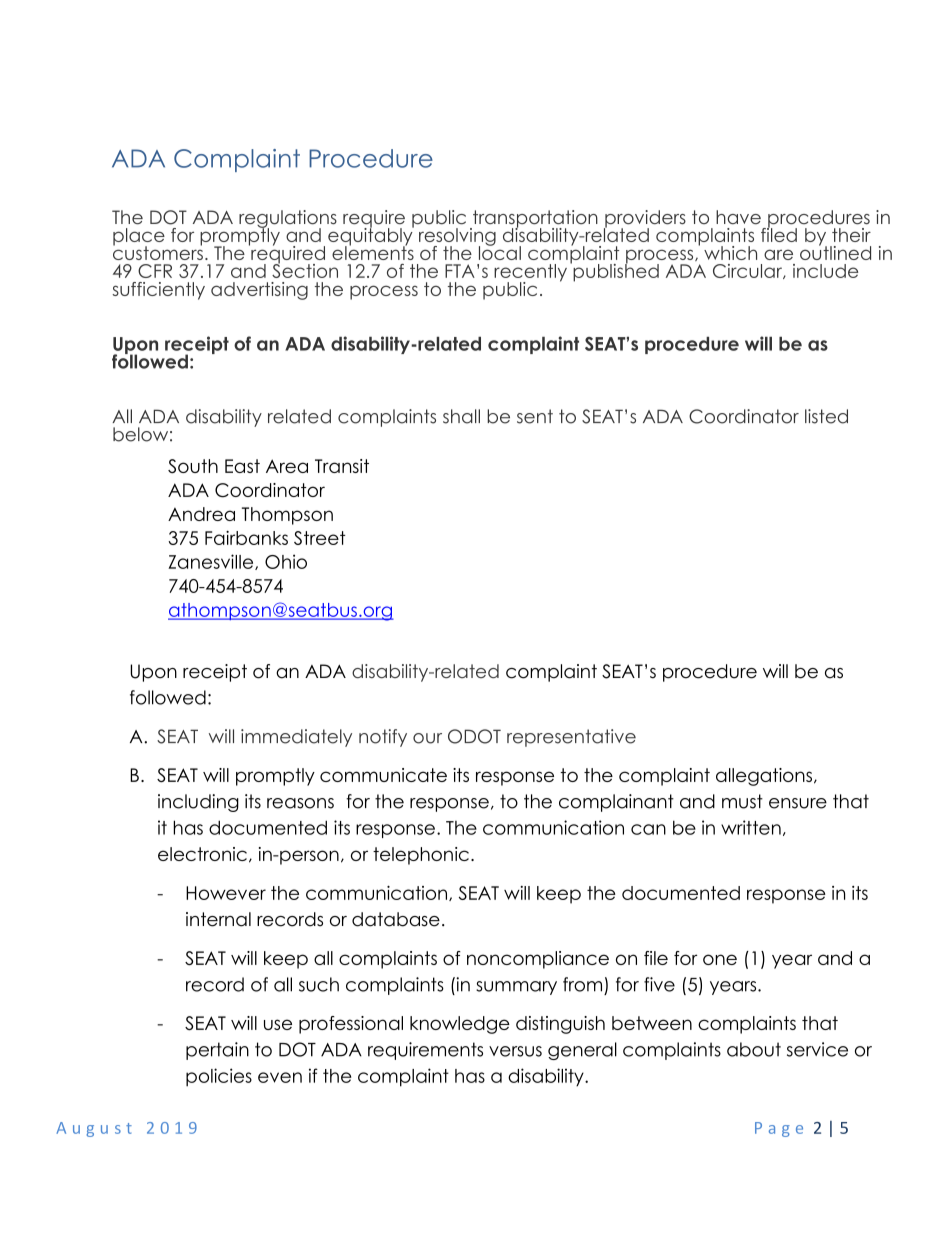 This image has width=952, height=1233. I want to click on customers, so click(158, 252).
